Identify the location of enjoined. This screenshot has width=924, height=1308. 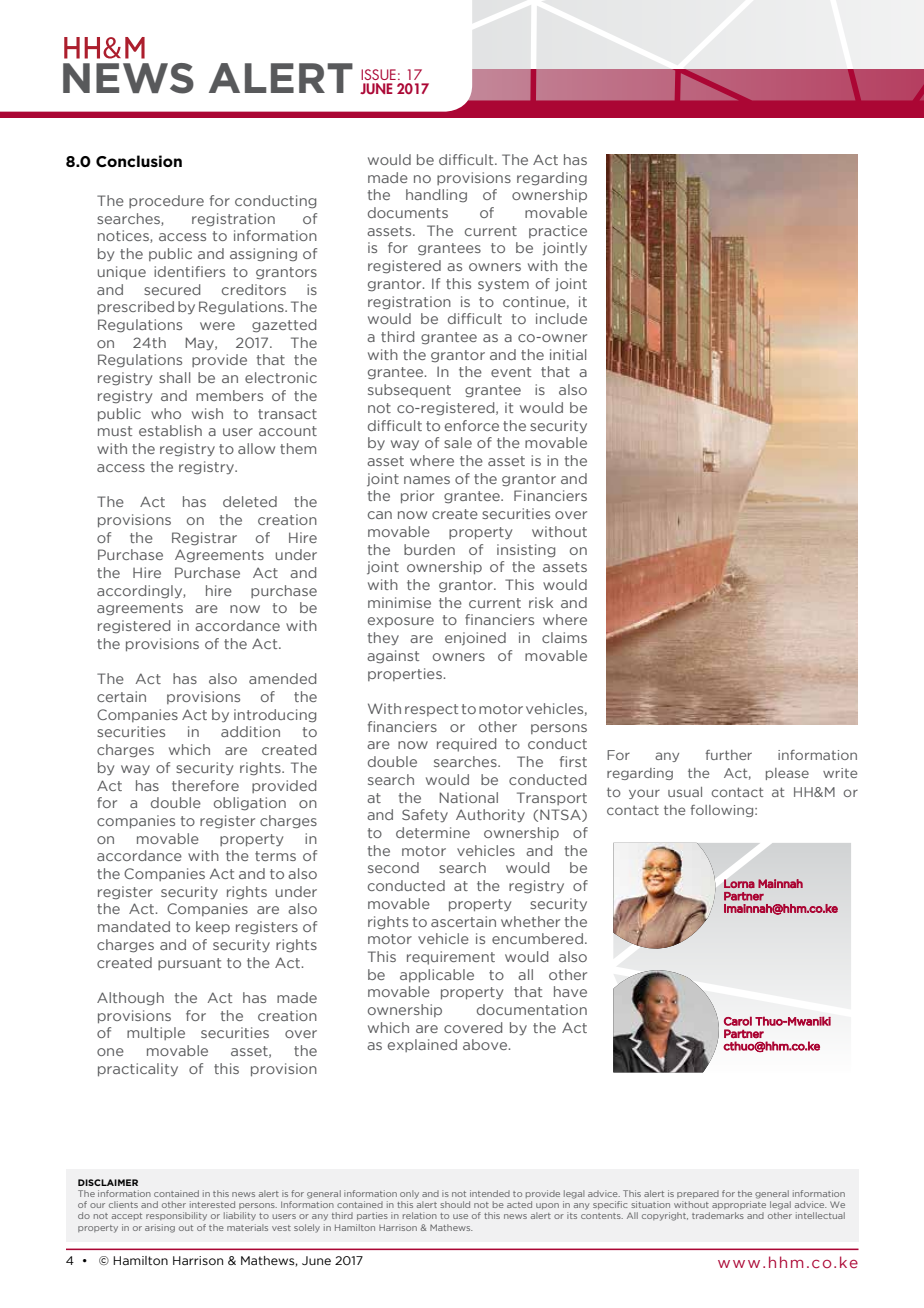
(475, 639).
